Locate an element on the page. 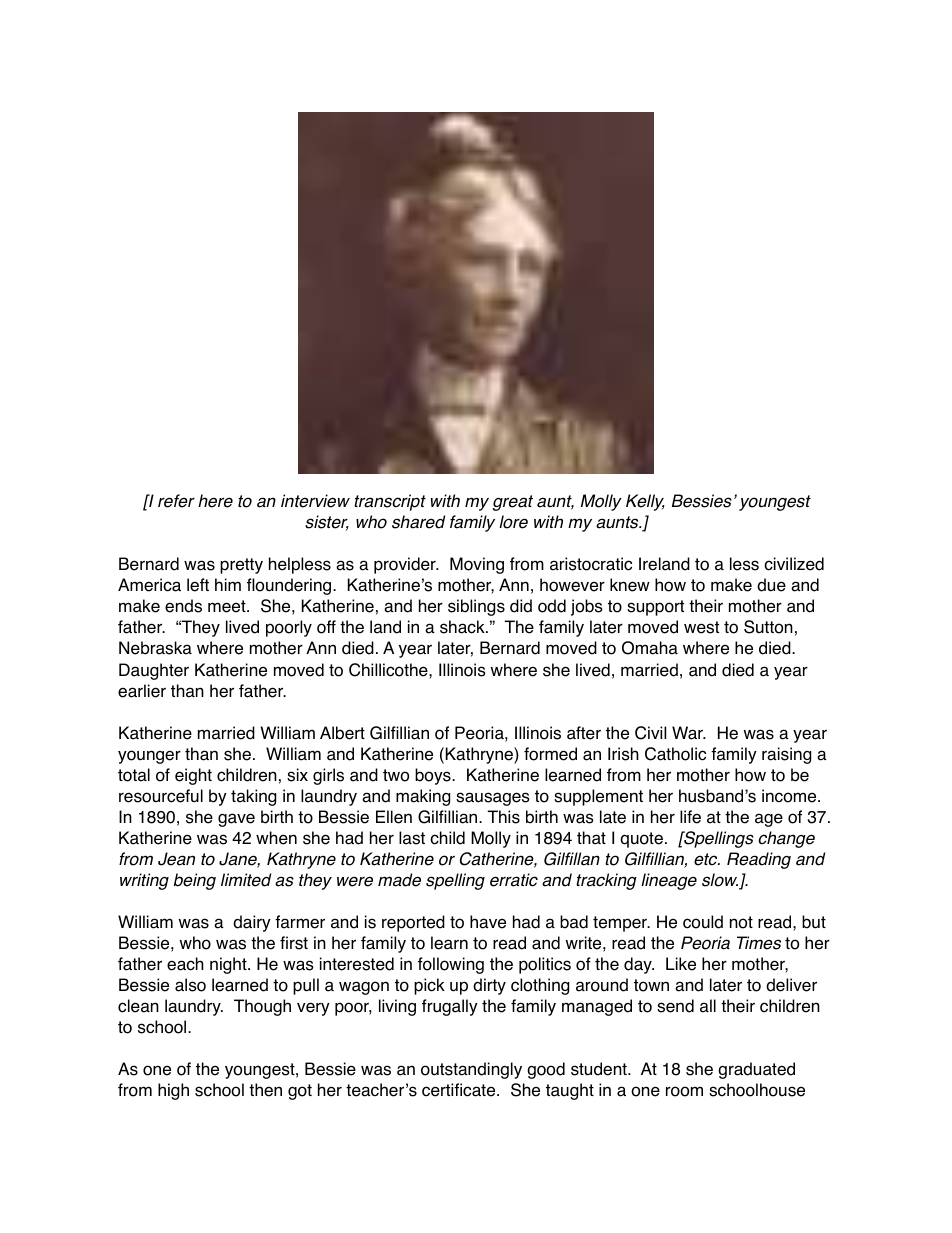 The height and width of the image is (1233, 952). high is located at coordinates (173, 1091).
